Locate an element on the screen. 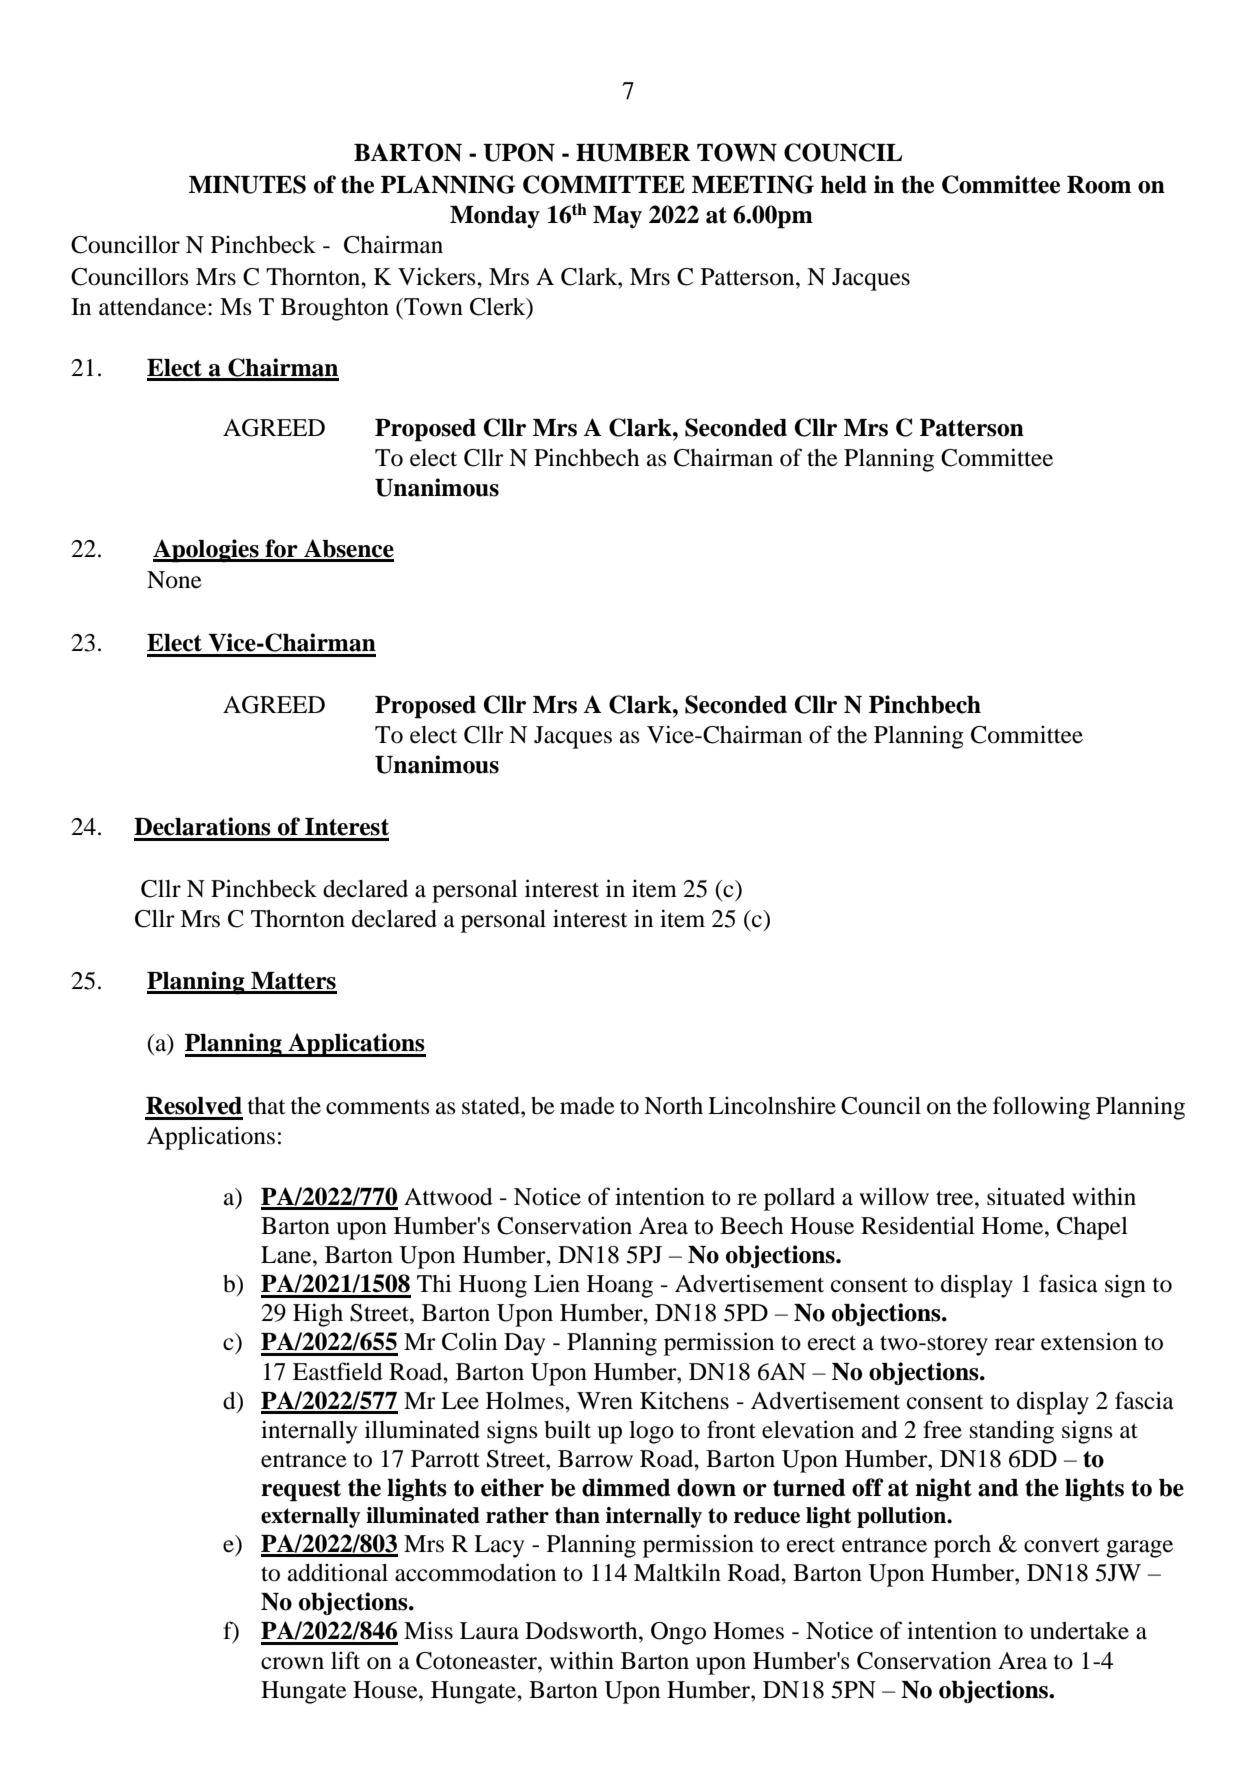 The image size is (1257, 1778). MINUTES is located at coordinates (247, 184).
